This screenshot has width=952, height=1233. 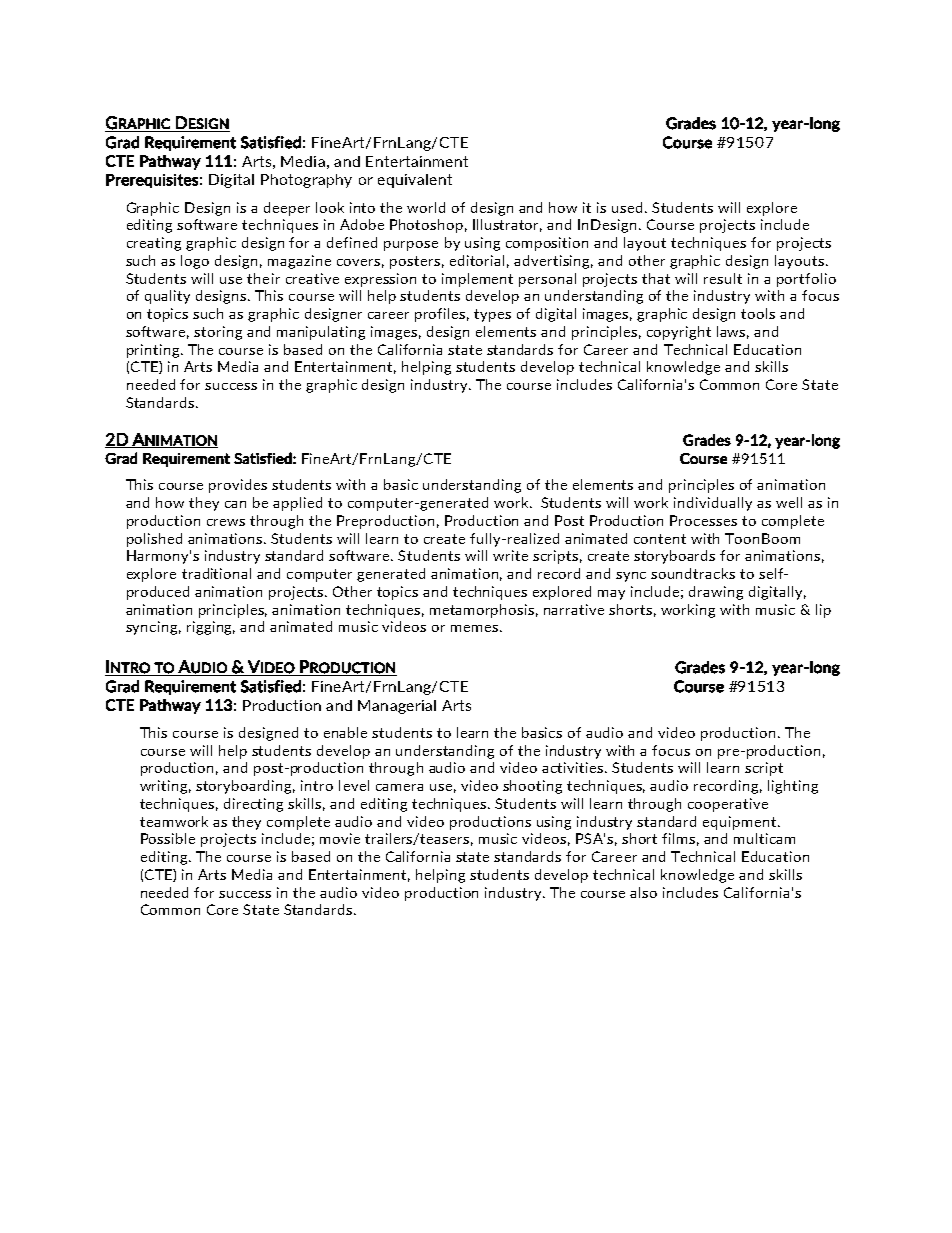 What do you see at coordinates (716, 593) in the screenshot?
I see `drawing` at bounding box center [716, 593].
